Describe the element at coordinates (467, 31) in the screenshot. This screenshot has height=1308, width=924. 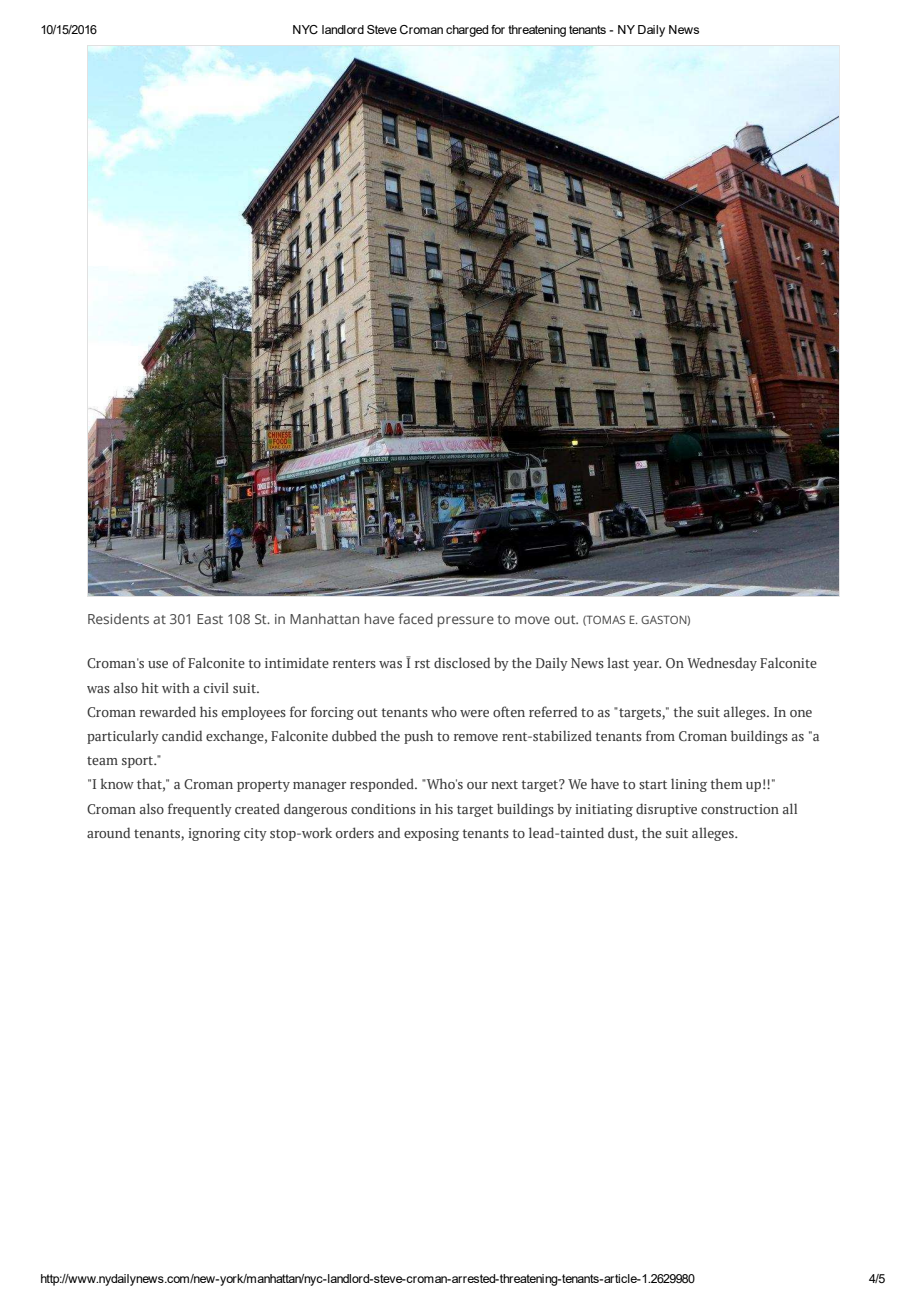
I see `charged` at that location.
